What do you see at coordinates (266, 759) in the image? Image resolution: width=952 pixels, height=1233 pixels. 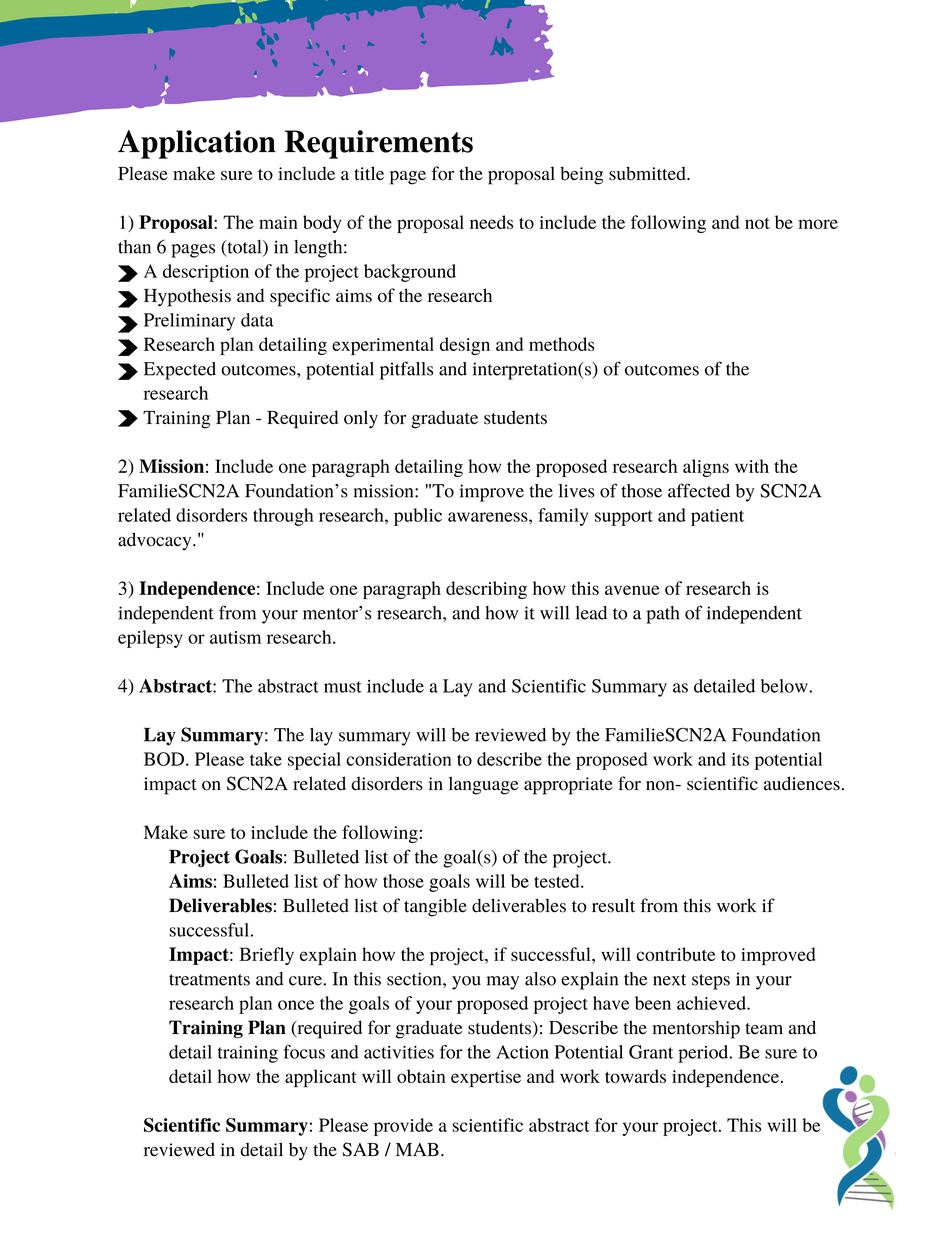 I see `take` at bounding box center [266, 759].
